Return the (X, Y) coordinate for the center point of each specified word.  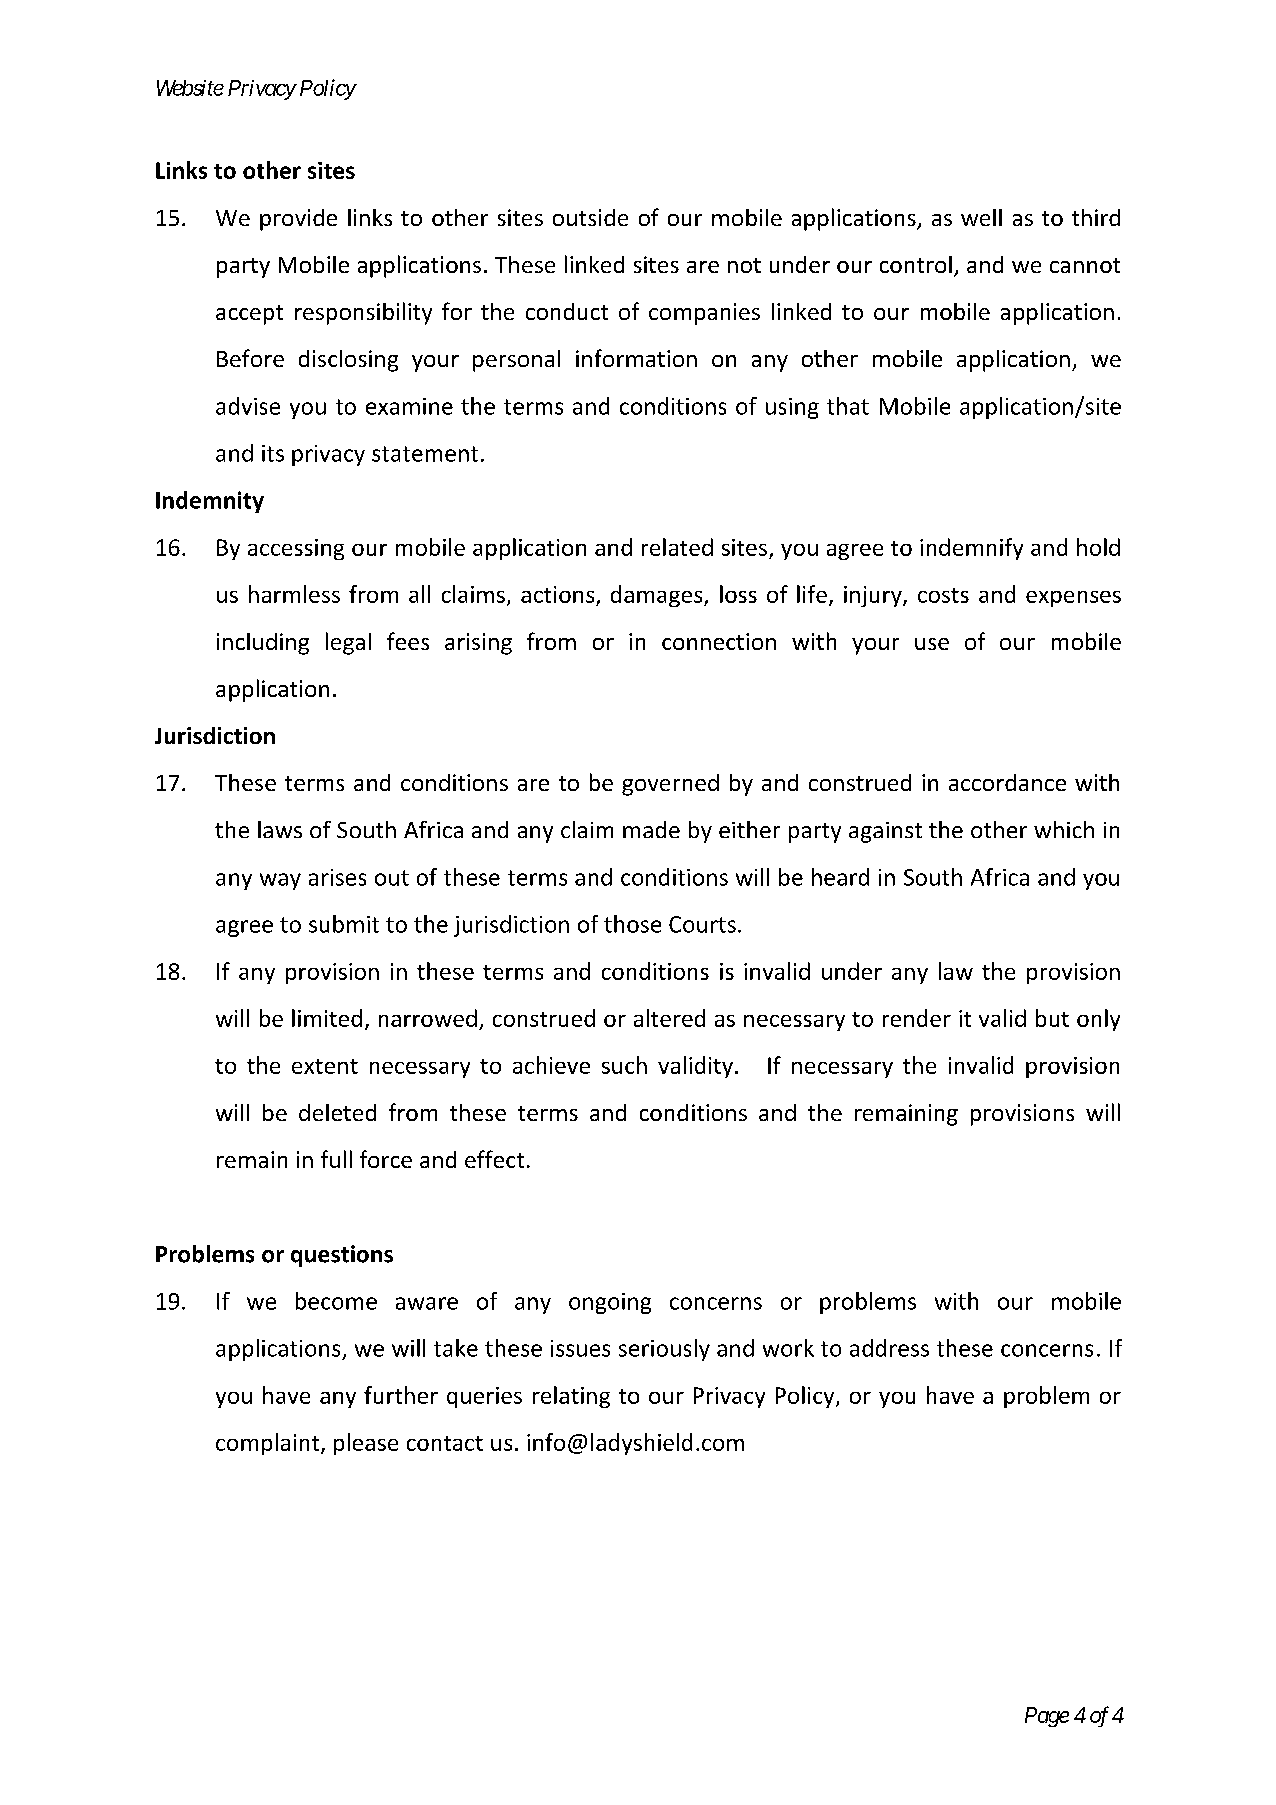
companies (704, 314)
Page (1047, 1717)
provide (298, 220)
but (1052, 1018)
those (632, 924)
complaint (267, 1444)
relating (571, 1397)
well (981, 217)
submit (344, 924)
